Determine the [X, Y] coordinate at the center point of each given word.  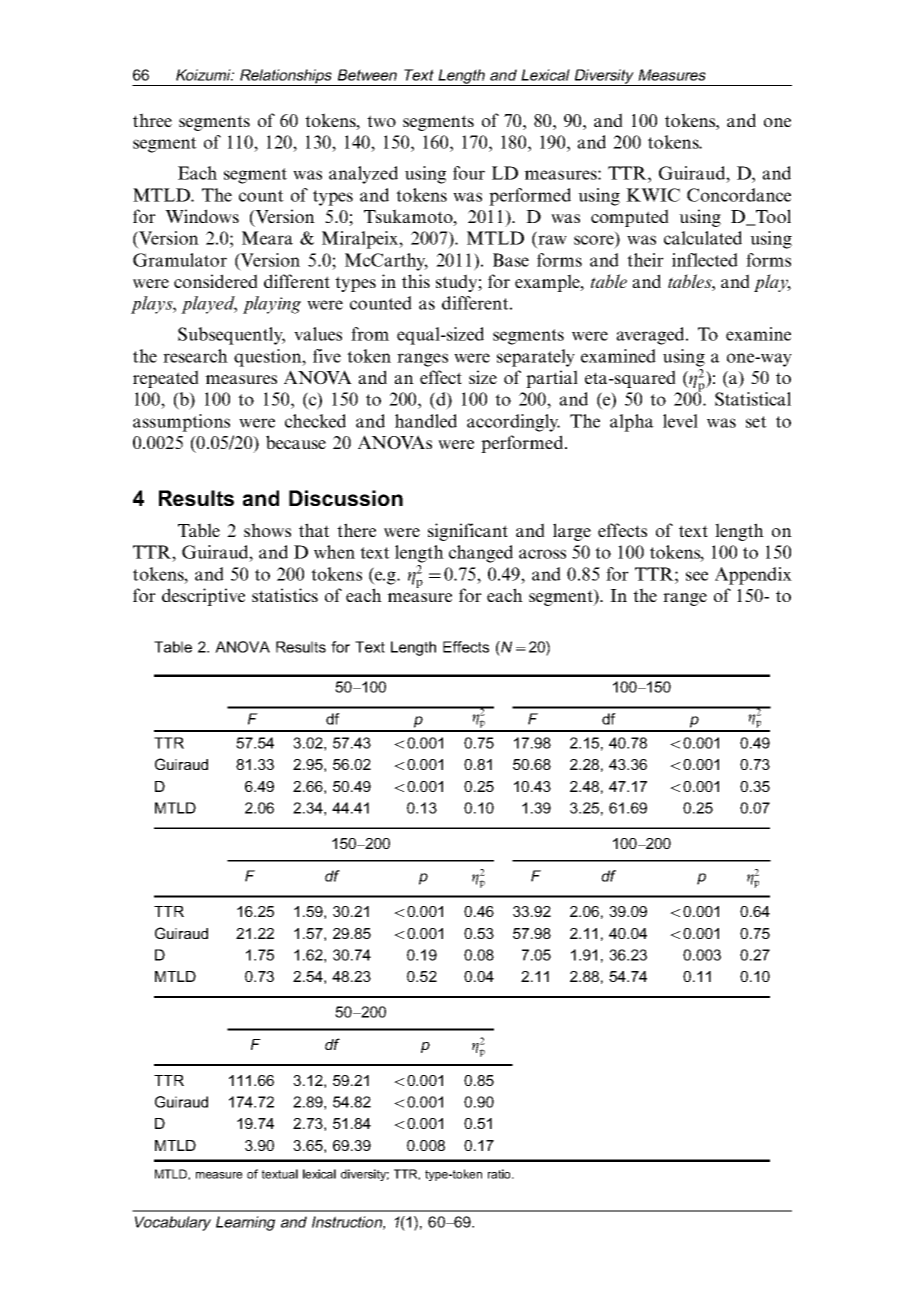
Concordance [739, 195]
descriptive [203, 597]
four [469, 173]
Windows [202, 216]
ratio [500, 1174]
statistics [285, 595]
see [697, 576]
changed [481, 554]
